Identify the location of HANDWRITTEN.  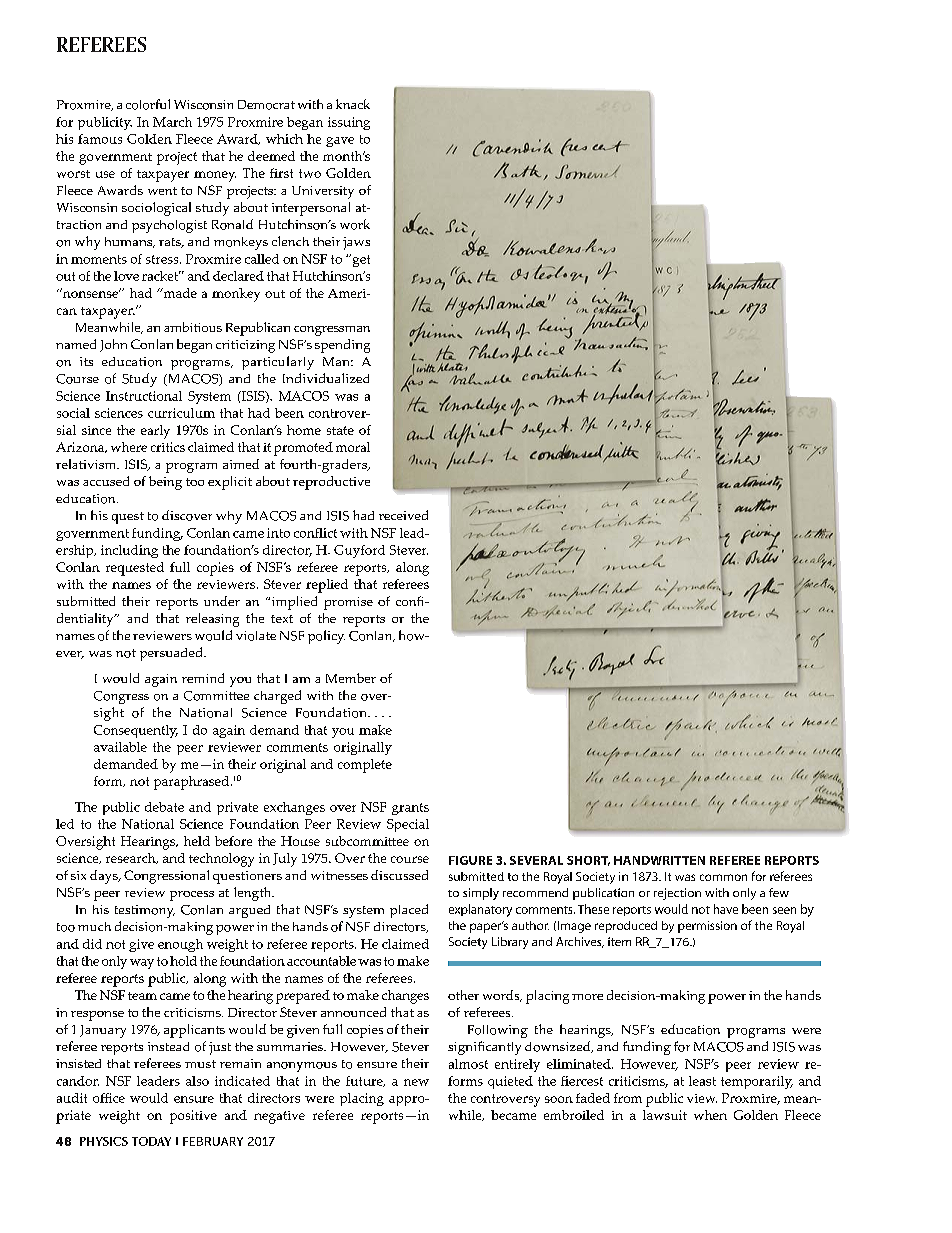
(659, 860).
